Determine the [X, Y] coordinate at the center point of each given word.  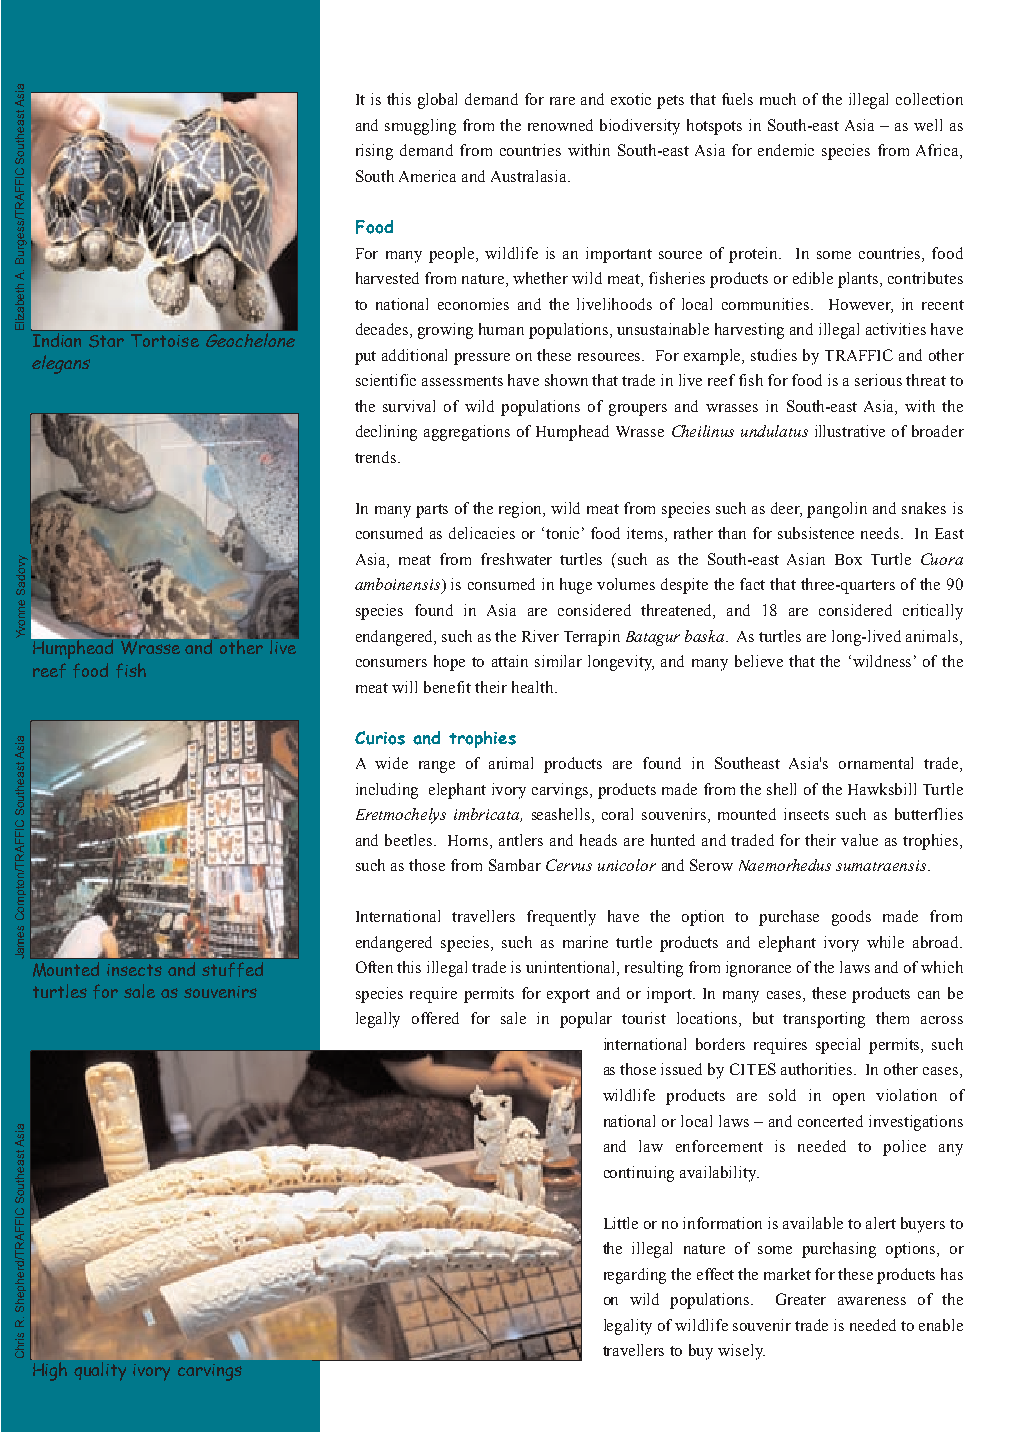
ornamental [876, 763]
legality [628, 1327]
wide [391, 763]
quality [100, 1371]
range [437, 767]
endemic [786, 150]
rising [374, 152]
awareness [872, 1301]
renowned [560, 125]
